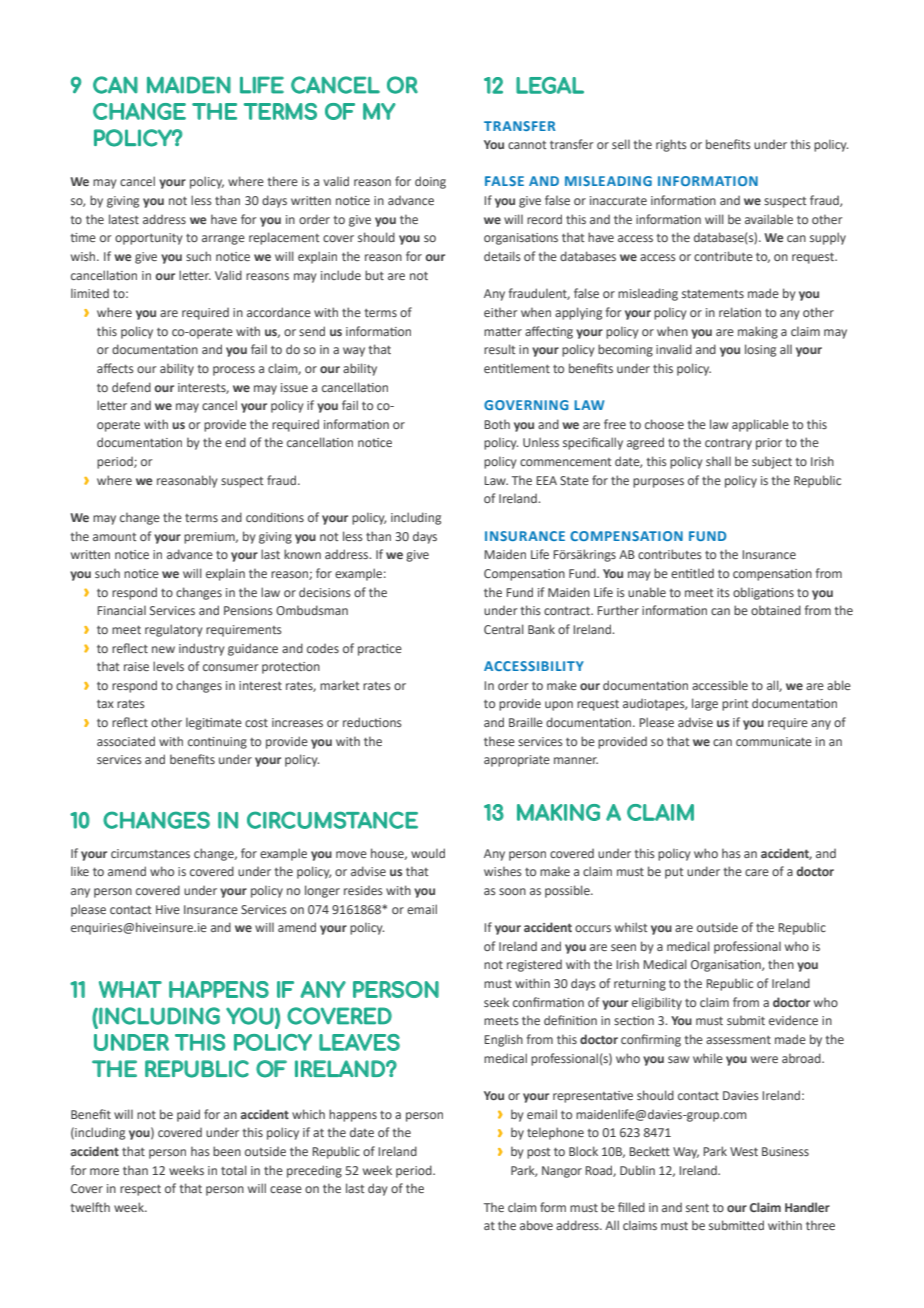 The height and width of the page is (1308, 924). Describe the element at coordinates (735, 705) in the page. I see `print` at that location.
